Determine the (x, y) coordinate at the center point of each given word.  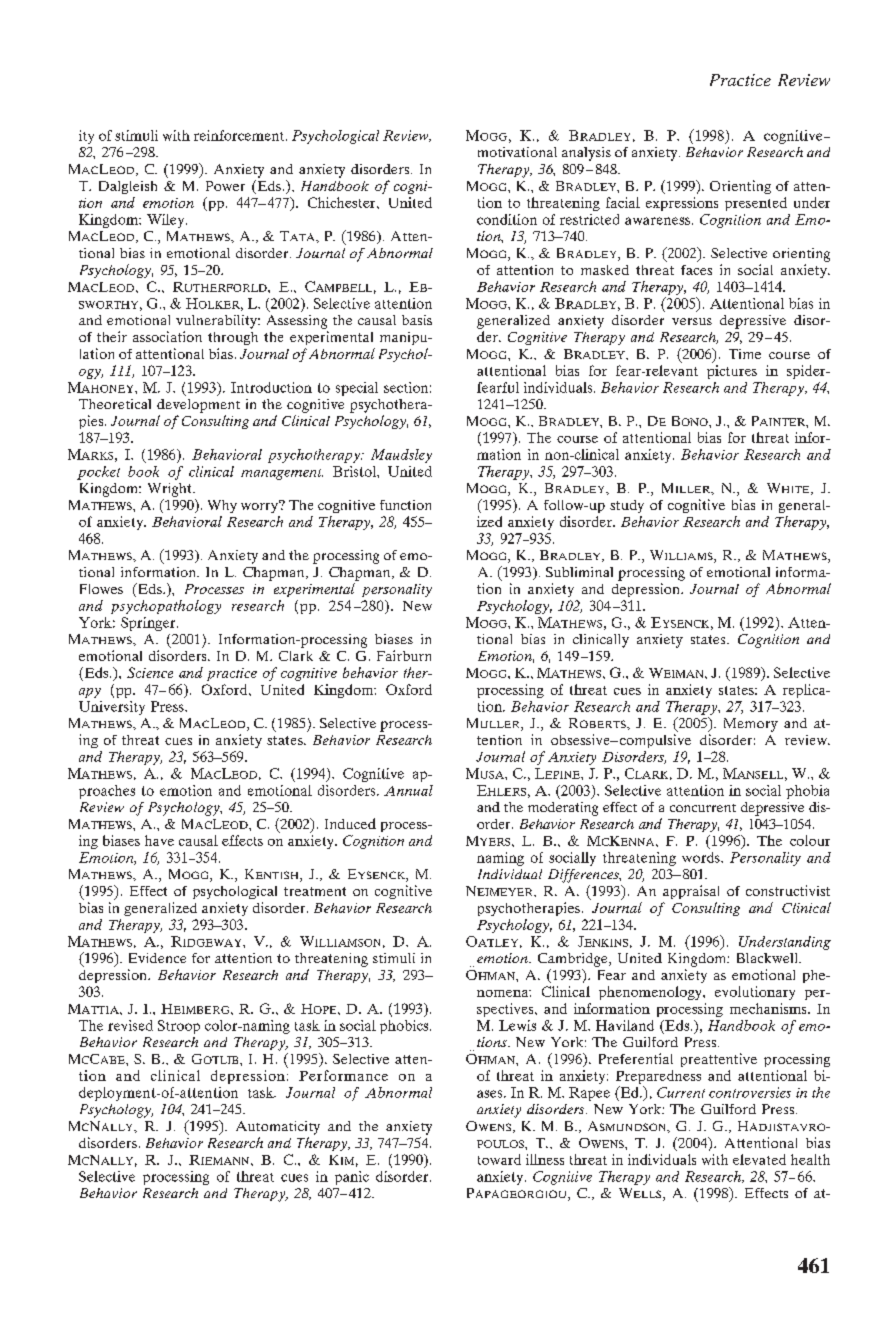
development (198, 406)
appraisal (691, 892)
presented (756, 204)
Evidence (157, 958)
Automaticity (278, 1128)
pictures (732, 372)
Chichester (343, 202)
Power (225, 186)
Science (150, 672)
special (357, 389)
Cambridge (574, 960)
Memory (751, 725)
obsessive (581, 739)
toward (499, 1159)
